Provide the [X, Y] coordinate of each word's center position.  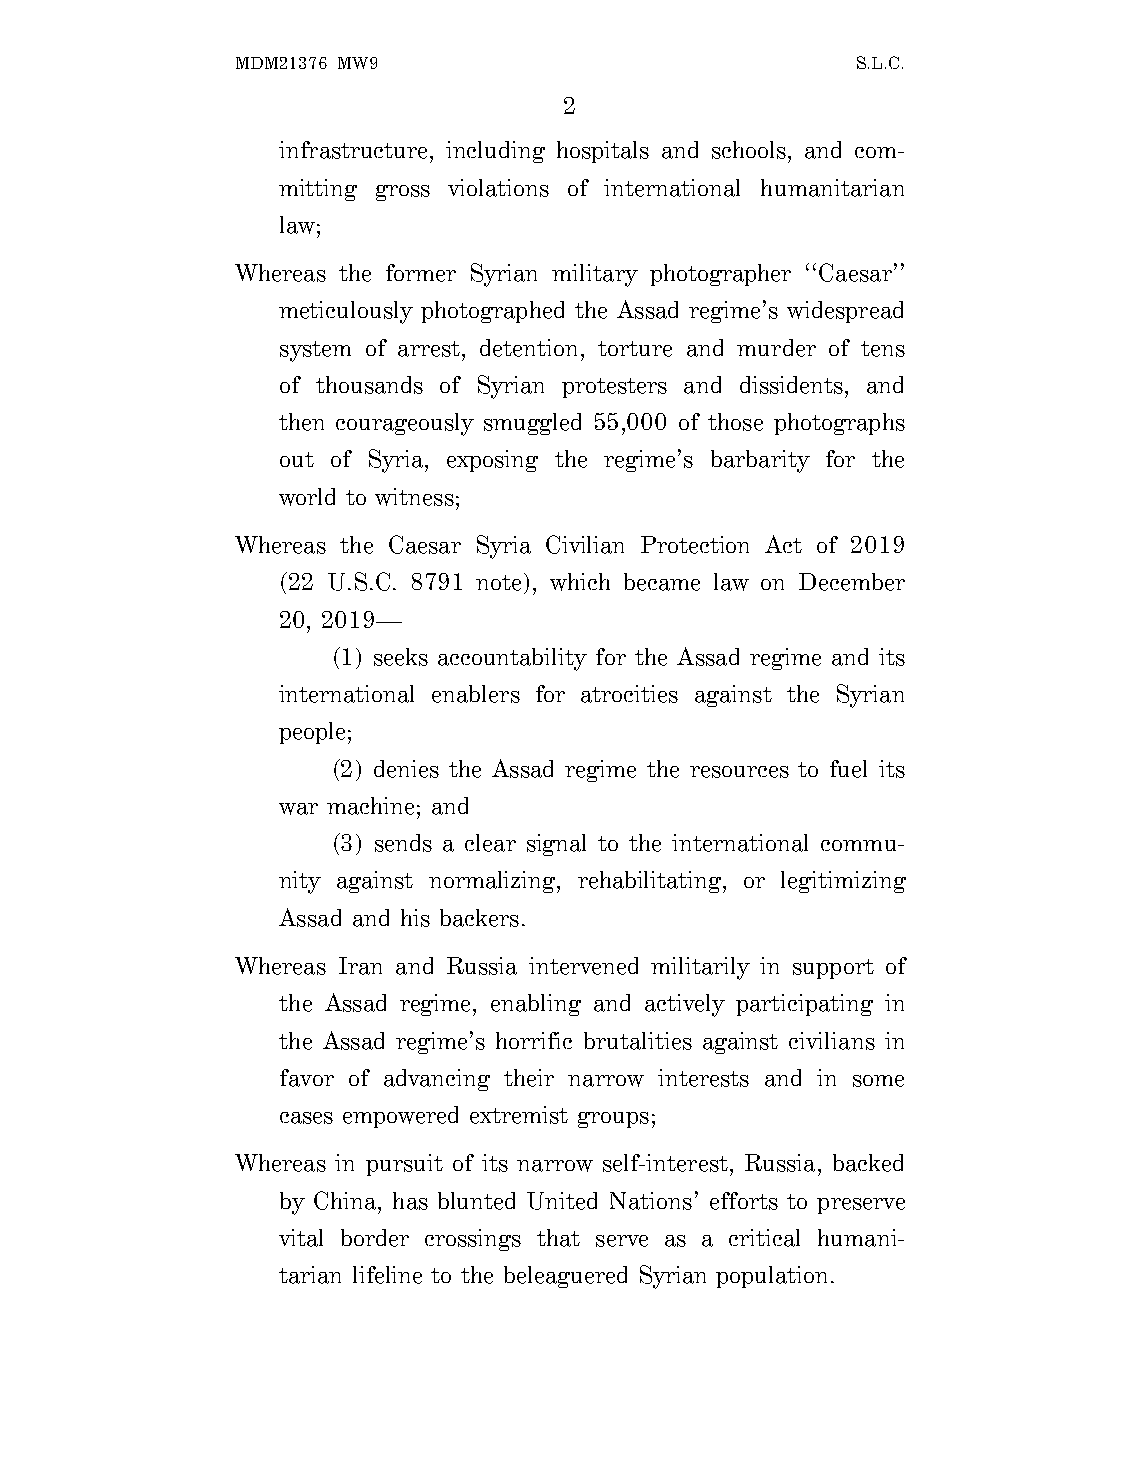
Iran [360, 966]
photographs [839, 424]
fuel [848, 769]
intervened [583, 966]
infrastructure [355, 150]
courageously [405, 424]
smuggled [532, 424]
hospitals [603, 152]
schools [749, 150]
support [833, 969]
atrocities [629, 694]
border [375, 1238]
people [312, 733]
